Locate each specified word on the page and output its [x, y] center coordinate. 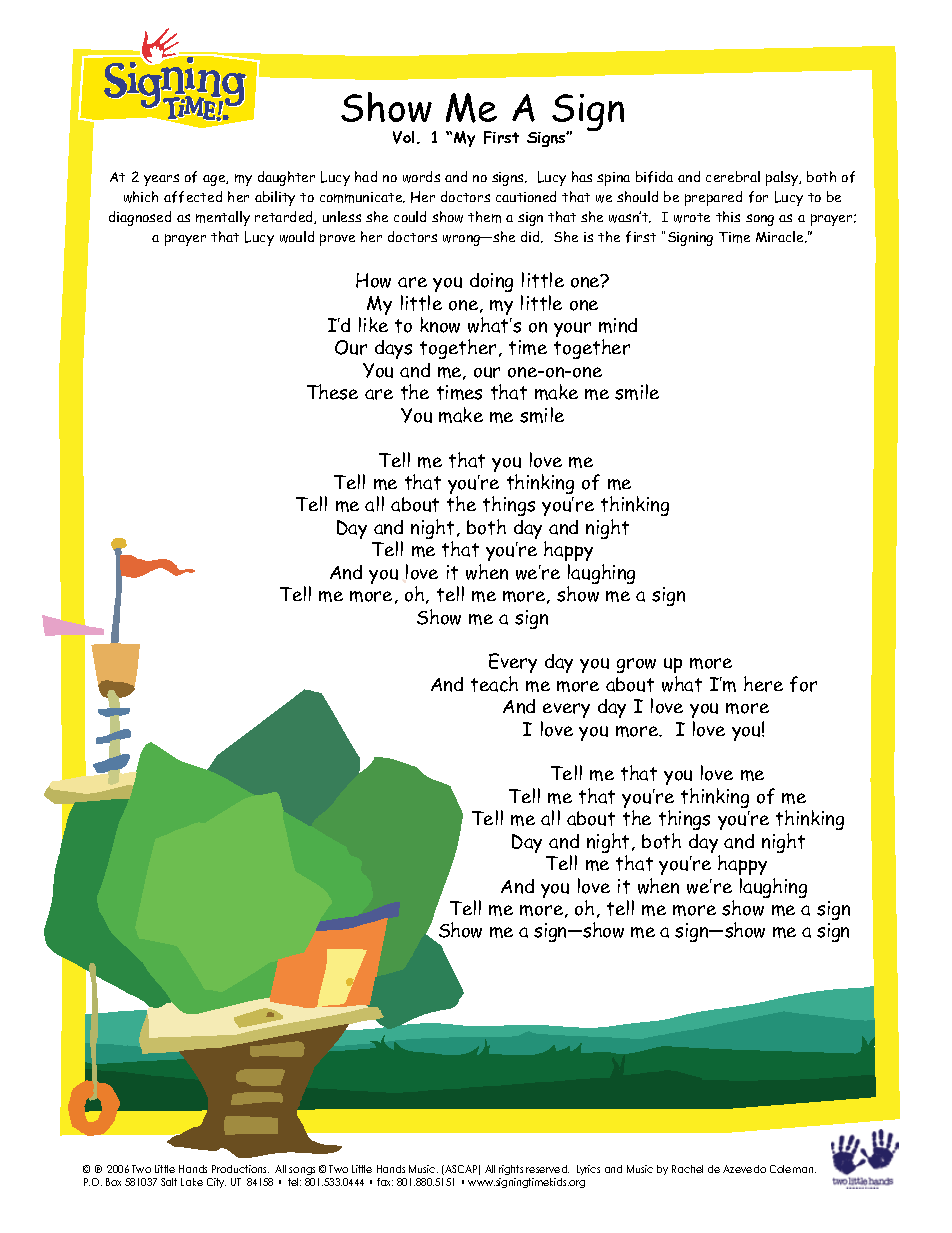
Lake [192, 1182]
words [421, 177]
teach [494, 684]
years [161, 180]
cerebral [733, 176]
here [763, 684]
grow [636, 665]
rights [511, 1170]
